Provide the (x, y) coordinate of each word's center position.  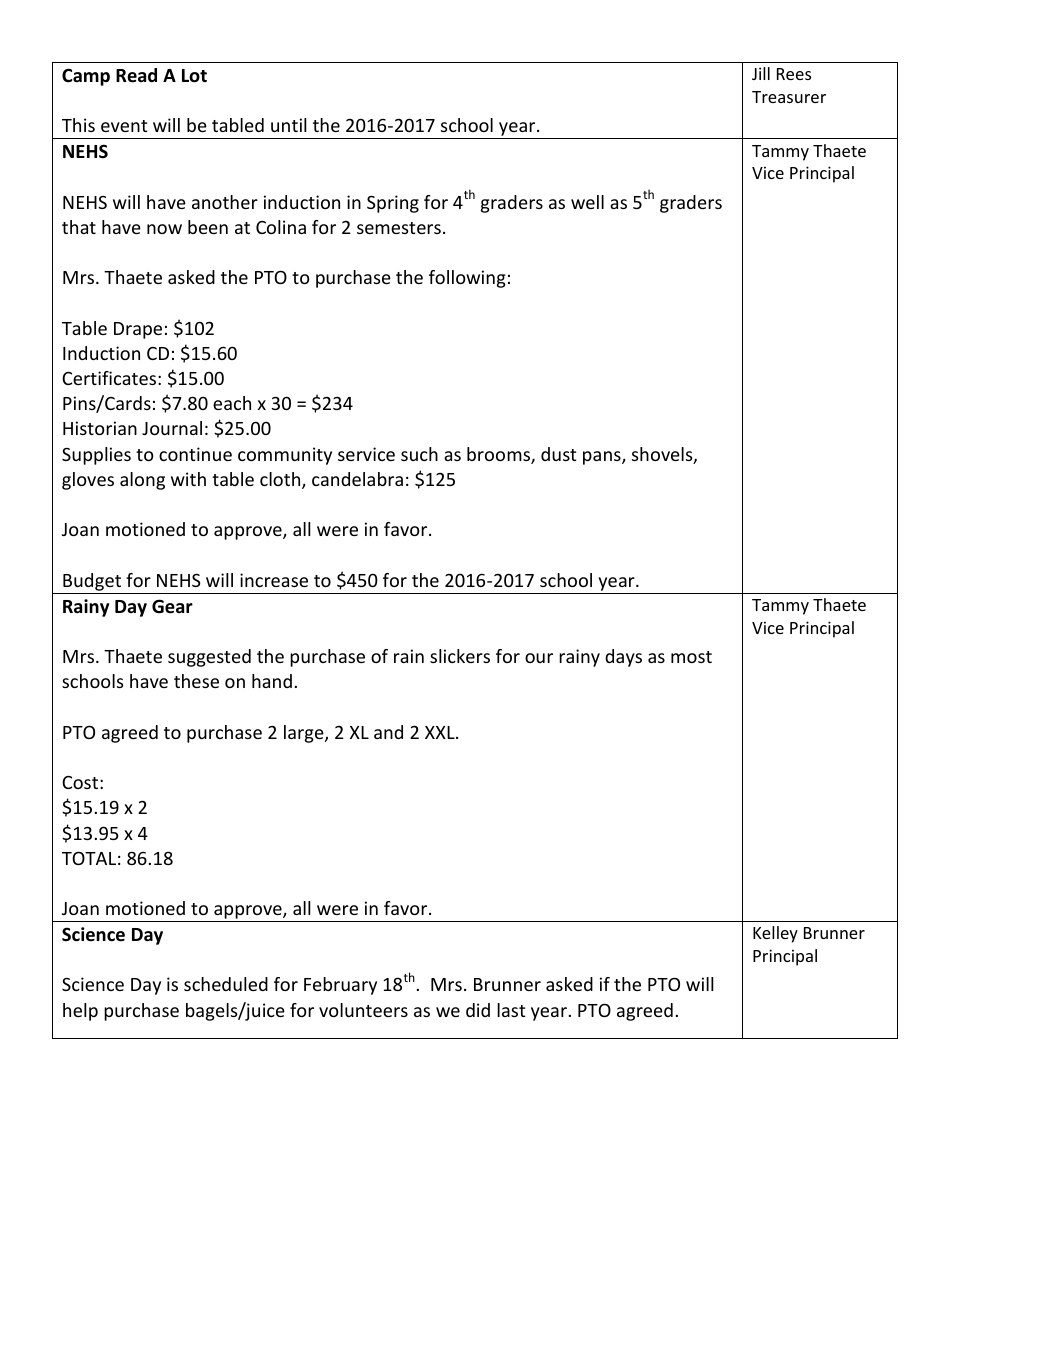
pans (603, 458)
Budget (92, 582)
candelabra (357, 479)
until (289, 125)
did (478, 1010)
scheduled (226, 984)
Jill (761, 73)
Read (136, 75)
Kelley (775, 934)
